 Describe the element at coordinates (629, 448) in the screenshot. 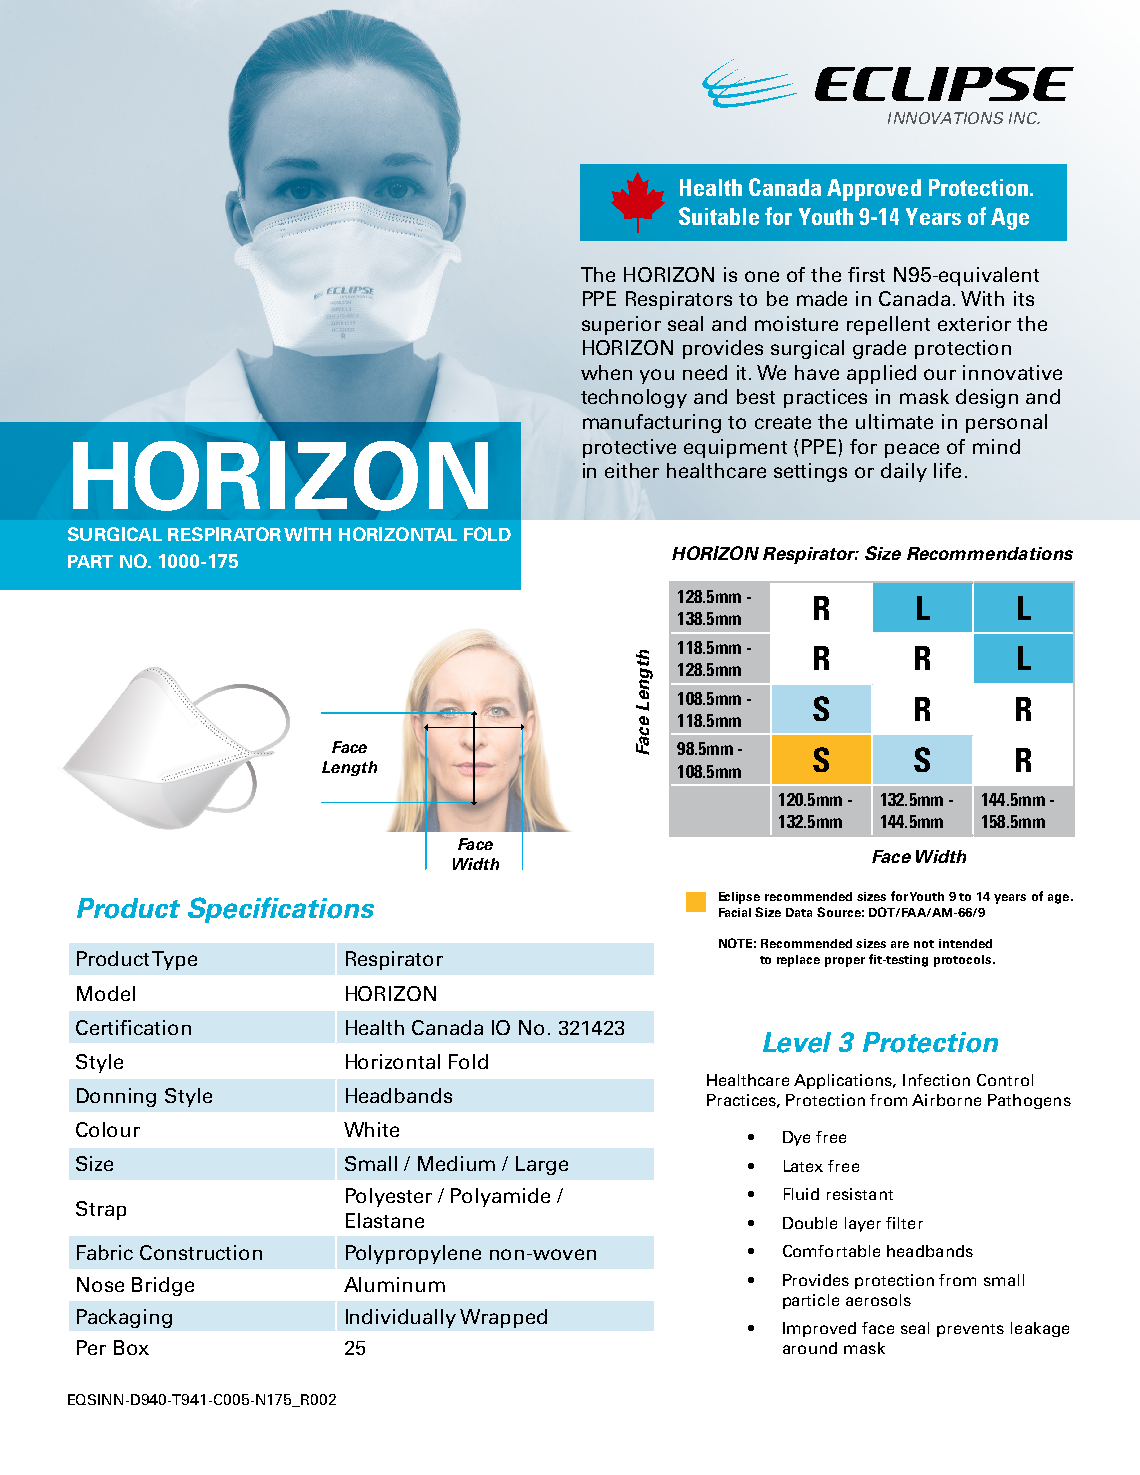

I see `protective` at that location.
